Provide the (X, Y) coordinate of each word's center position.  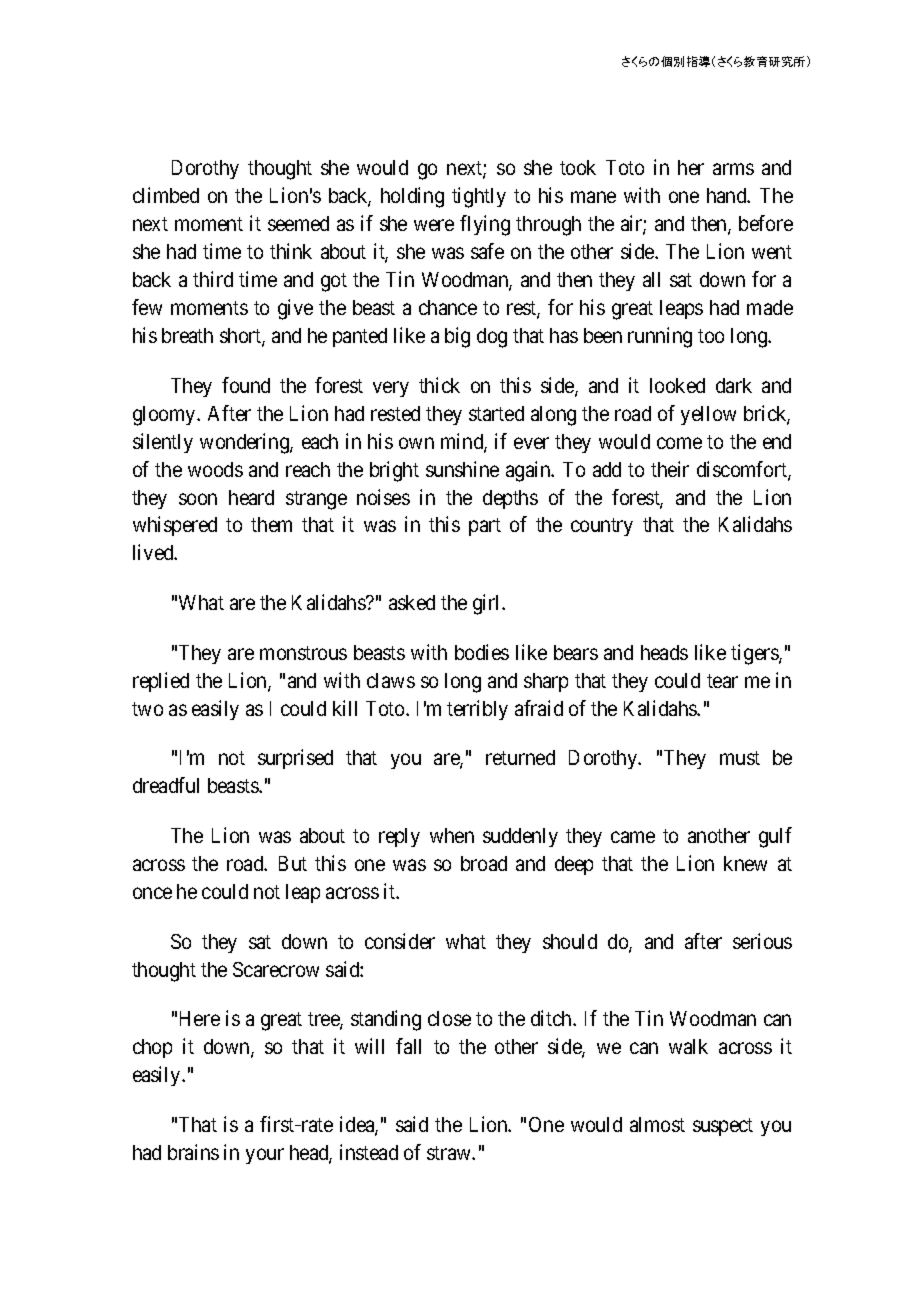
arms (733, 169)
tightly (479, 197)
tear (722, 681)
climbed (166, 195)
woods (215, 469)
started (496, 413)
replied (161, 682)
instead (369, 1152)
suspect (723, 1127)
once (152, 893)
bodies (482, 652)
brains (193, 1152)
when (452, 835)
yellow (708, 415)
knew (745, 863)
